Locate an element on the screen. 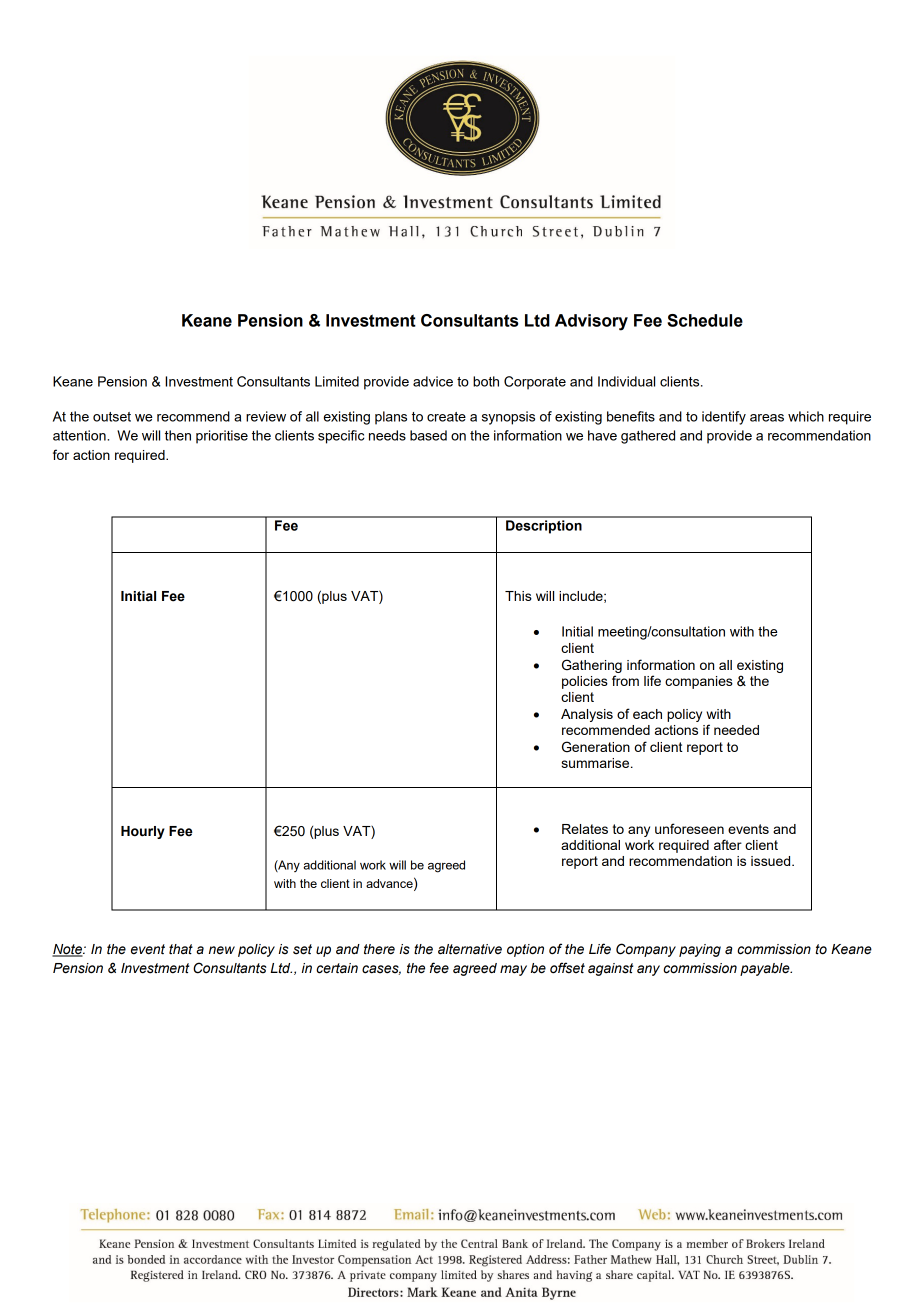  that is located at coordinates (181, 949).
